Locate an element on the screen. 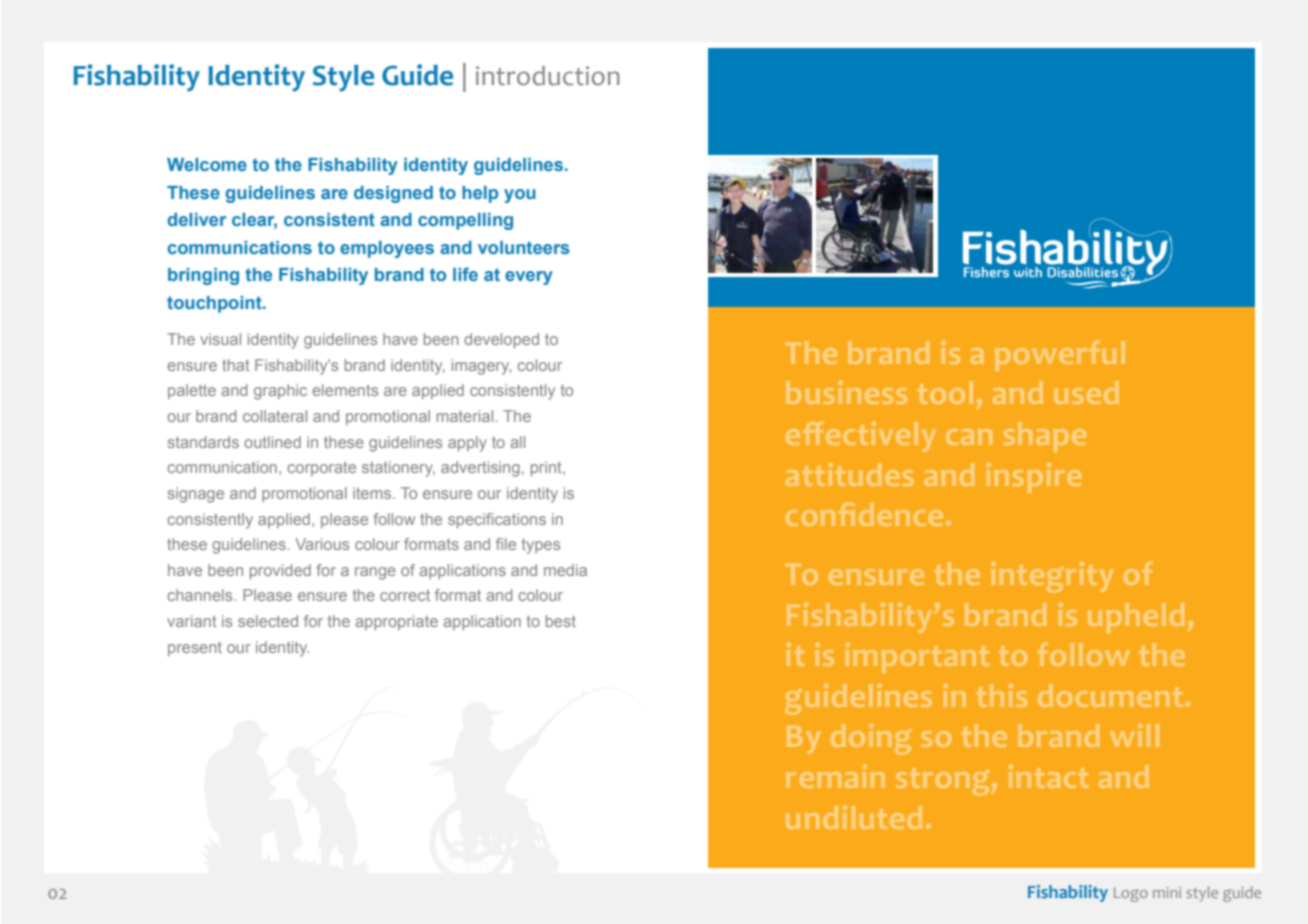  you is located at coordinates (519, 196).
